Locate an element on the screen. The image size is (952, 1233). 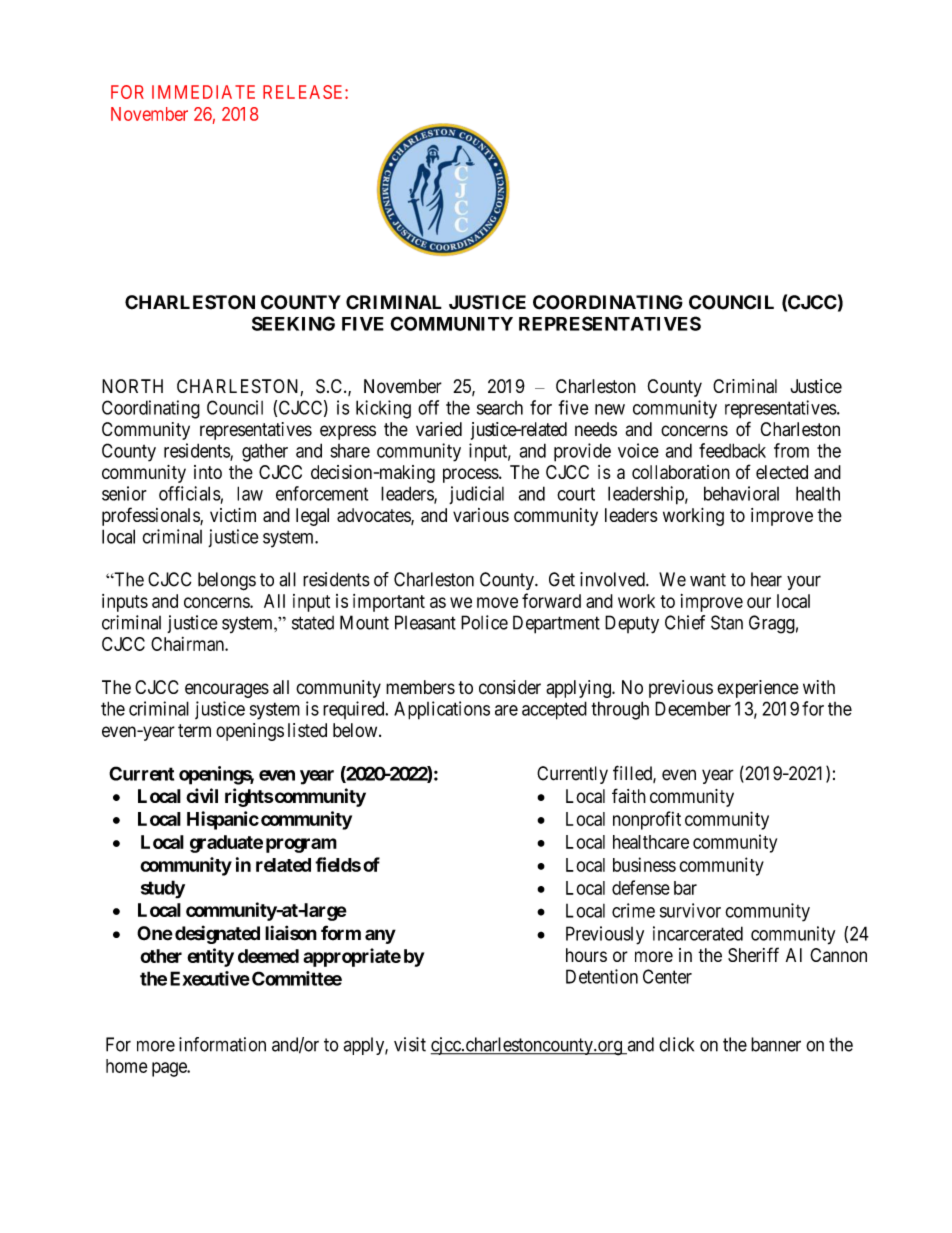
experience is located at coordinates (758, 689).
